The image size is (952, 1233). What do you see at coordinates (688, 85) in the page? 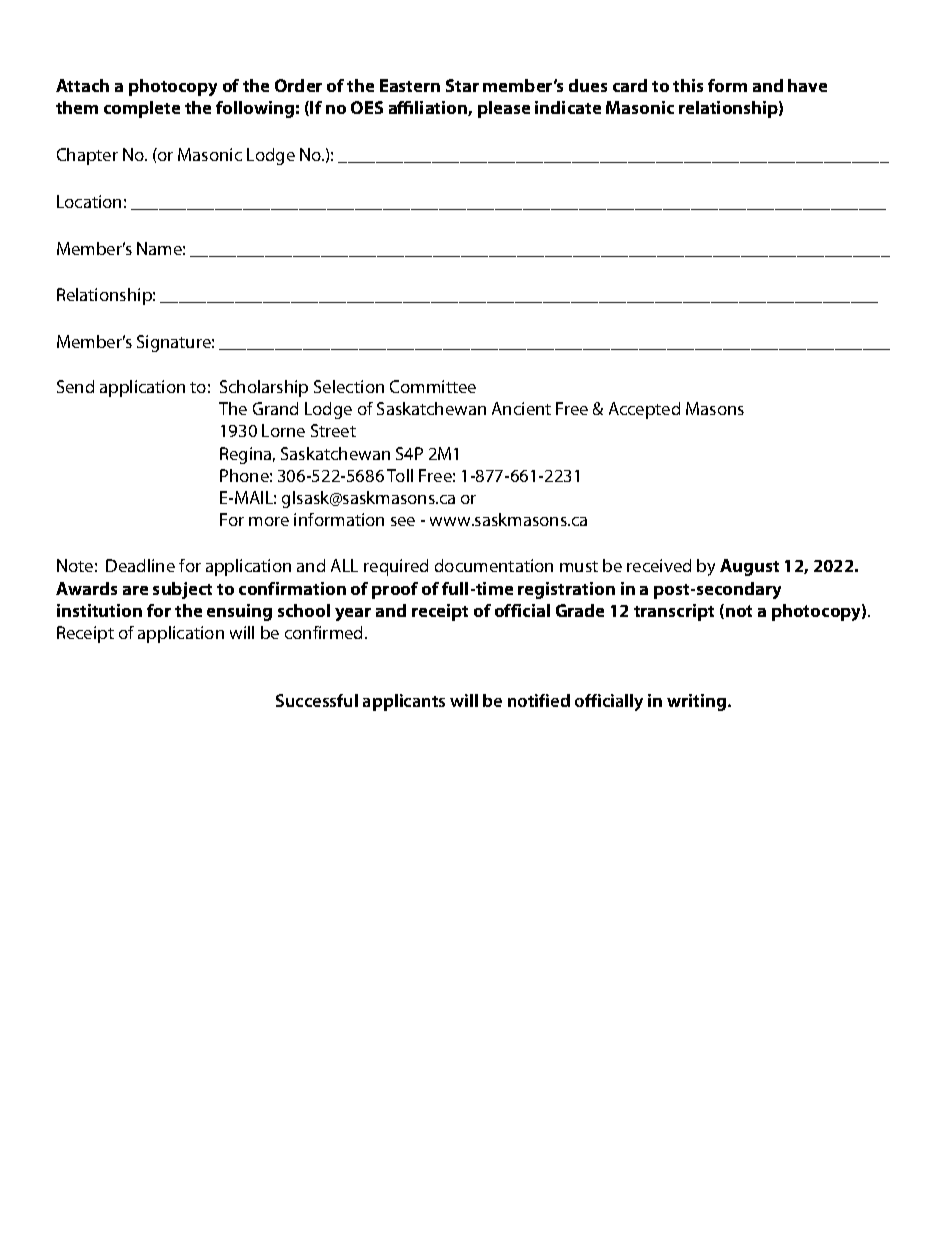
I see `this` at bounding box center [688, 85].
